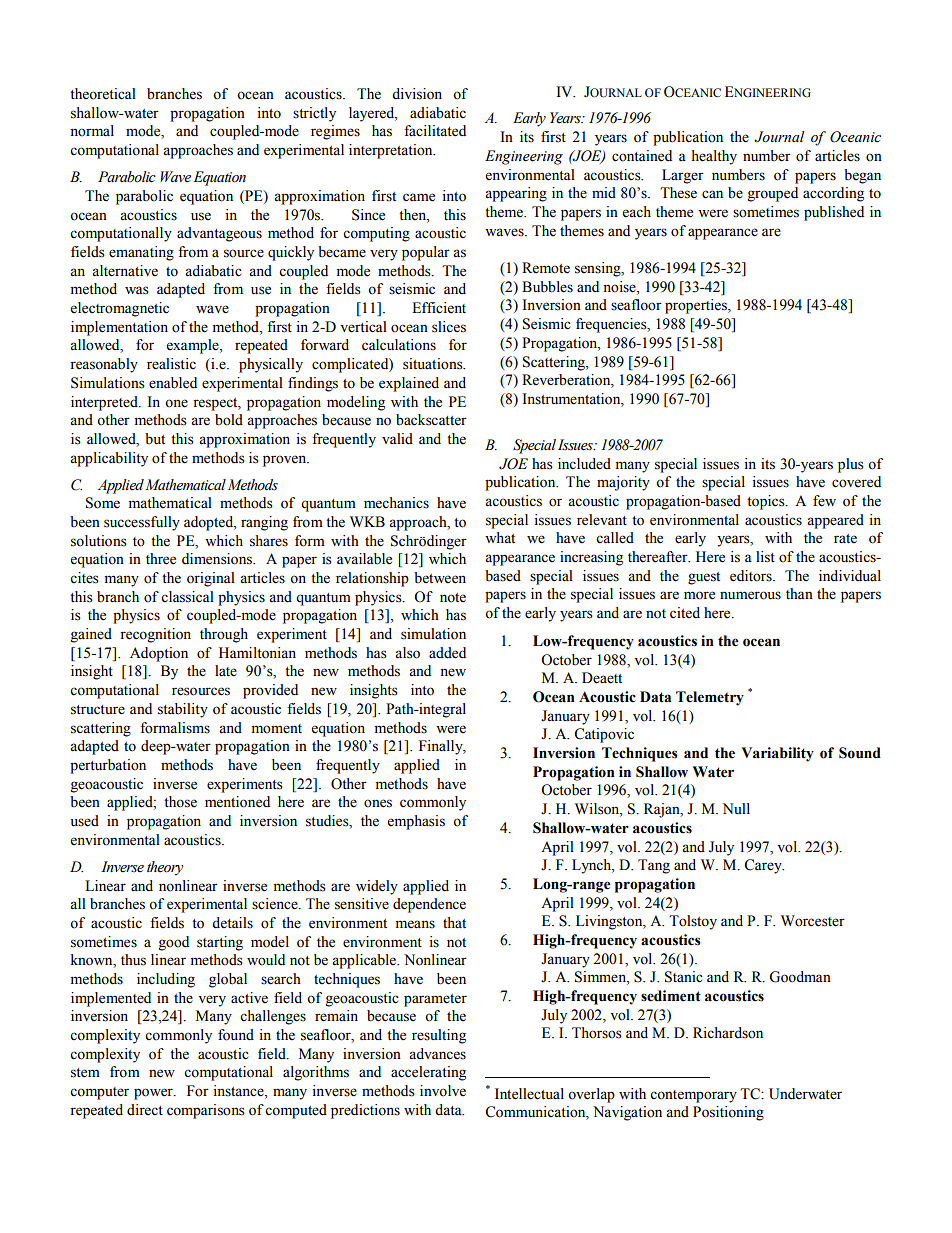 This screenshot has width=952, height=1233. Describe the element at coordinates (180, 802) in the screenshot. I see `those` at that location.
